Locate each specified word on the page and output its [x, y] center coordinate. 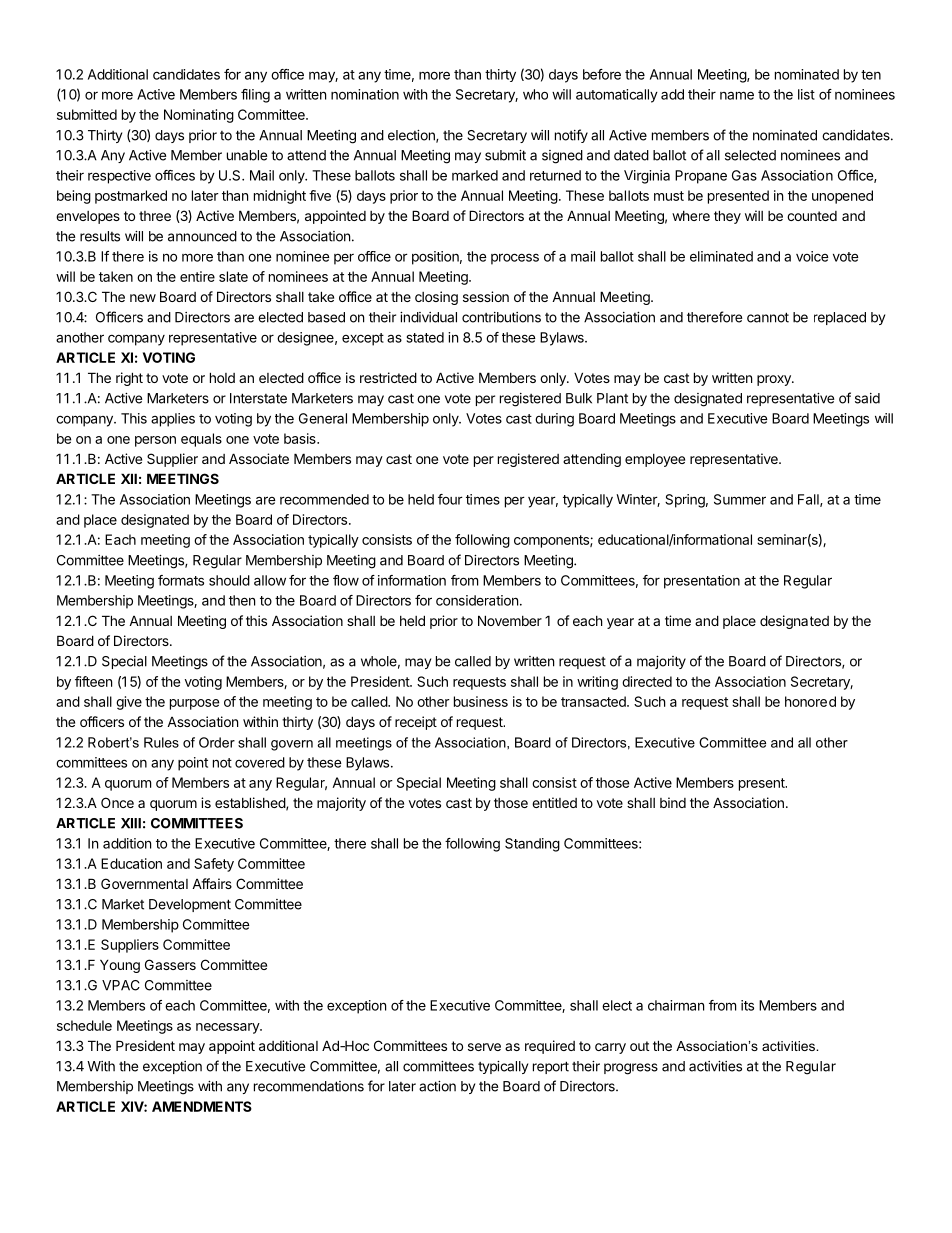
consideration [477, 600]
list [806, 94]
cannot [768, 317]
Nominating [199, 116]
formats [181, 580]
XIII [131, 823]
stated [425, 337]
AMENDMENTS [202, 1106]
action [437, 1086]
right [129, 379]
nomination [365, 94]
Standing [532, 845]
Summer [740, 499]
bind [673, 802]
